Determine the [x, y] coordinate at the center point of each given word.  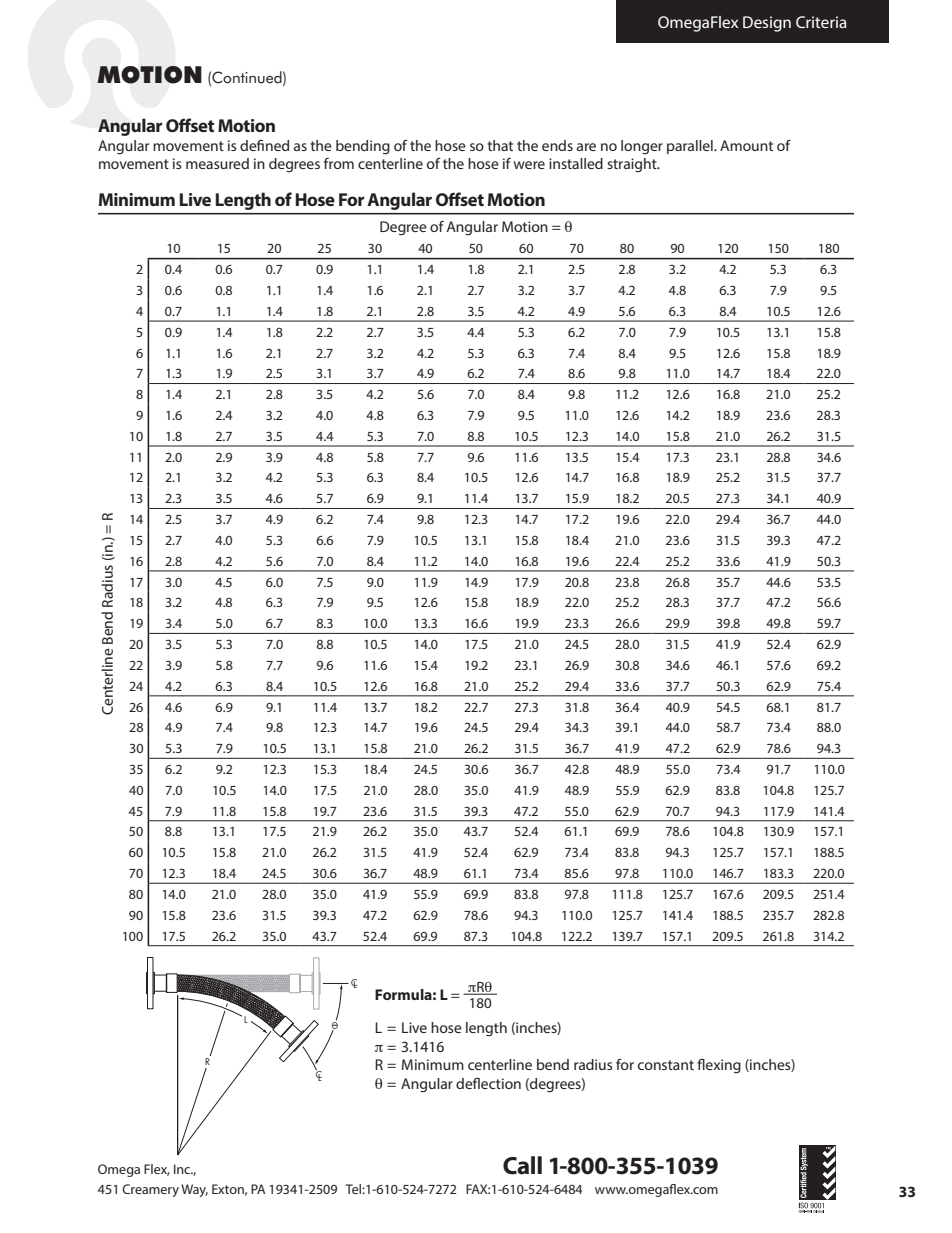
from [339, 163]
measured [217, 163]
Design [767, 24]
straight [633, 165]
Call [522, 1165]
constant [666, 1065]
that [500, 145]
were [529, 165]
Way [194, 1190]
